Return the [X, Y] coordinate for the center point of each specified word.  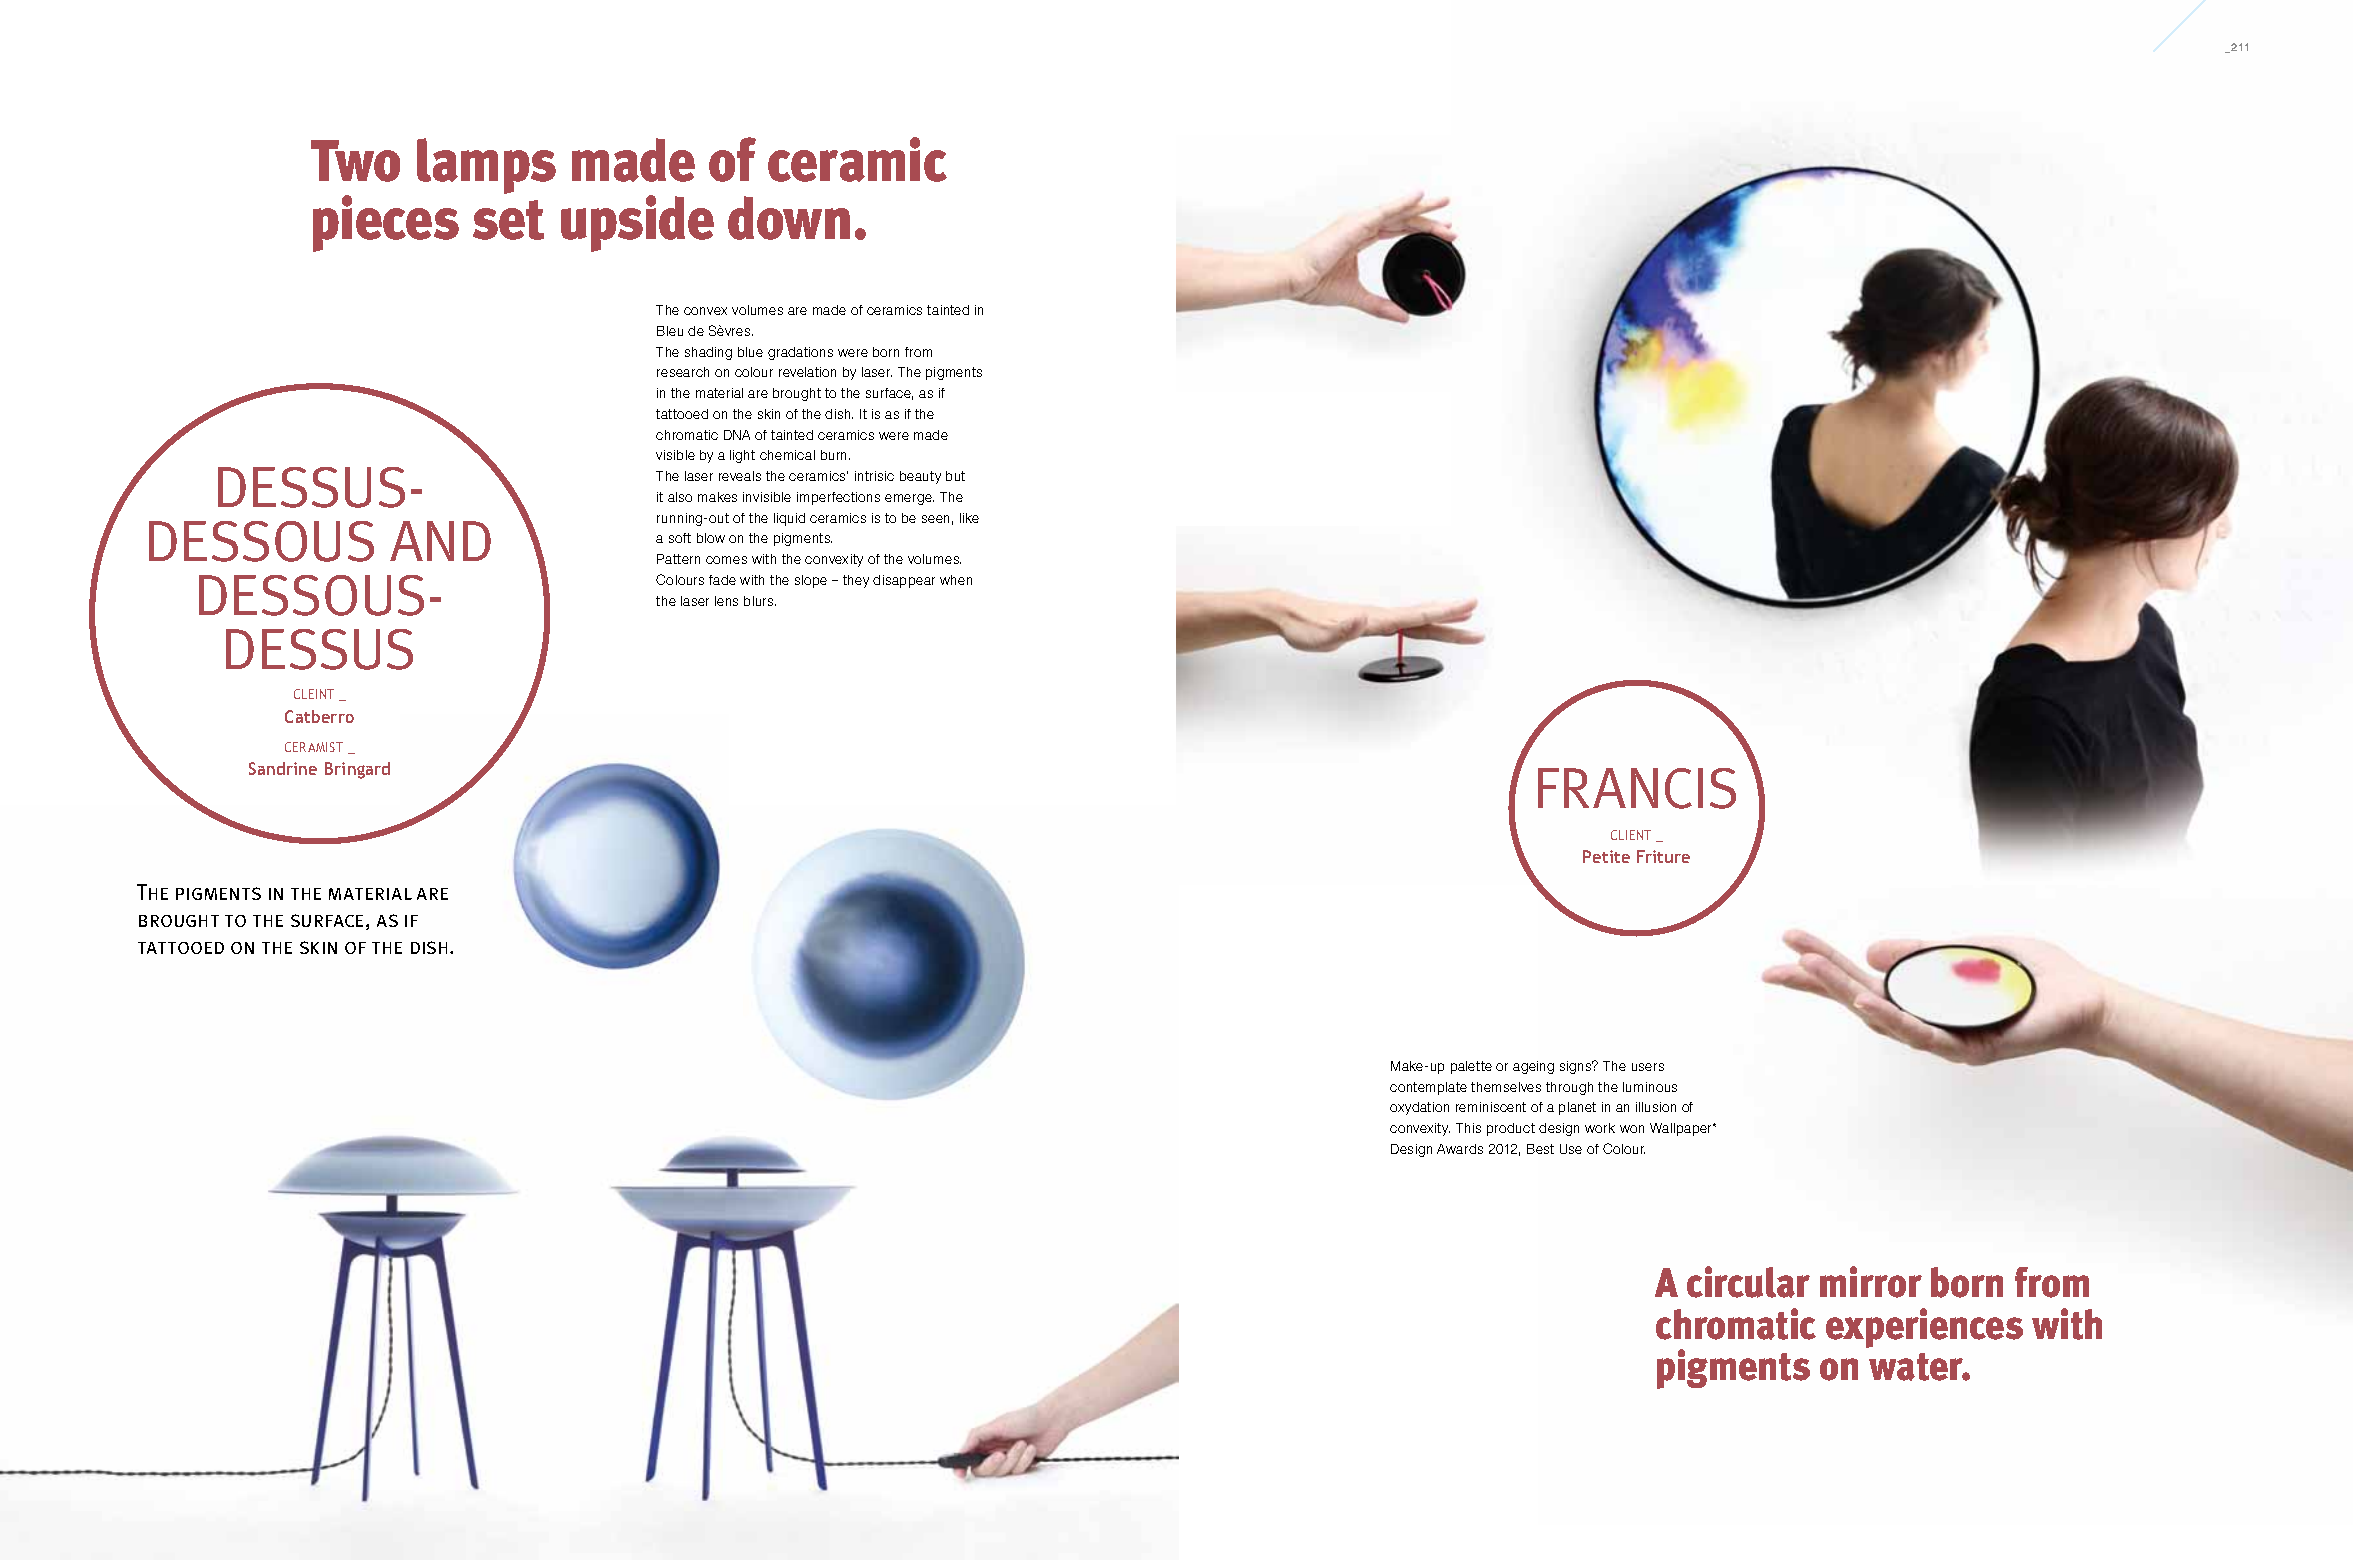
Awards [1460, 1149]
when [956, 580]
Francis [1637, 788]
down [789, 218]
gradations [800, 353]
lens [726, 601]
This [1468, 1128]
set [508, 220]
